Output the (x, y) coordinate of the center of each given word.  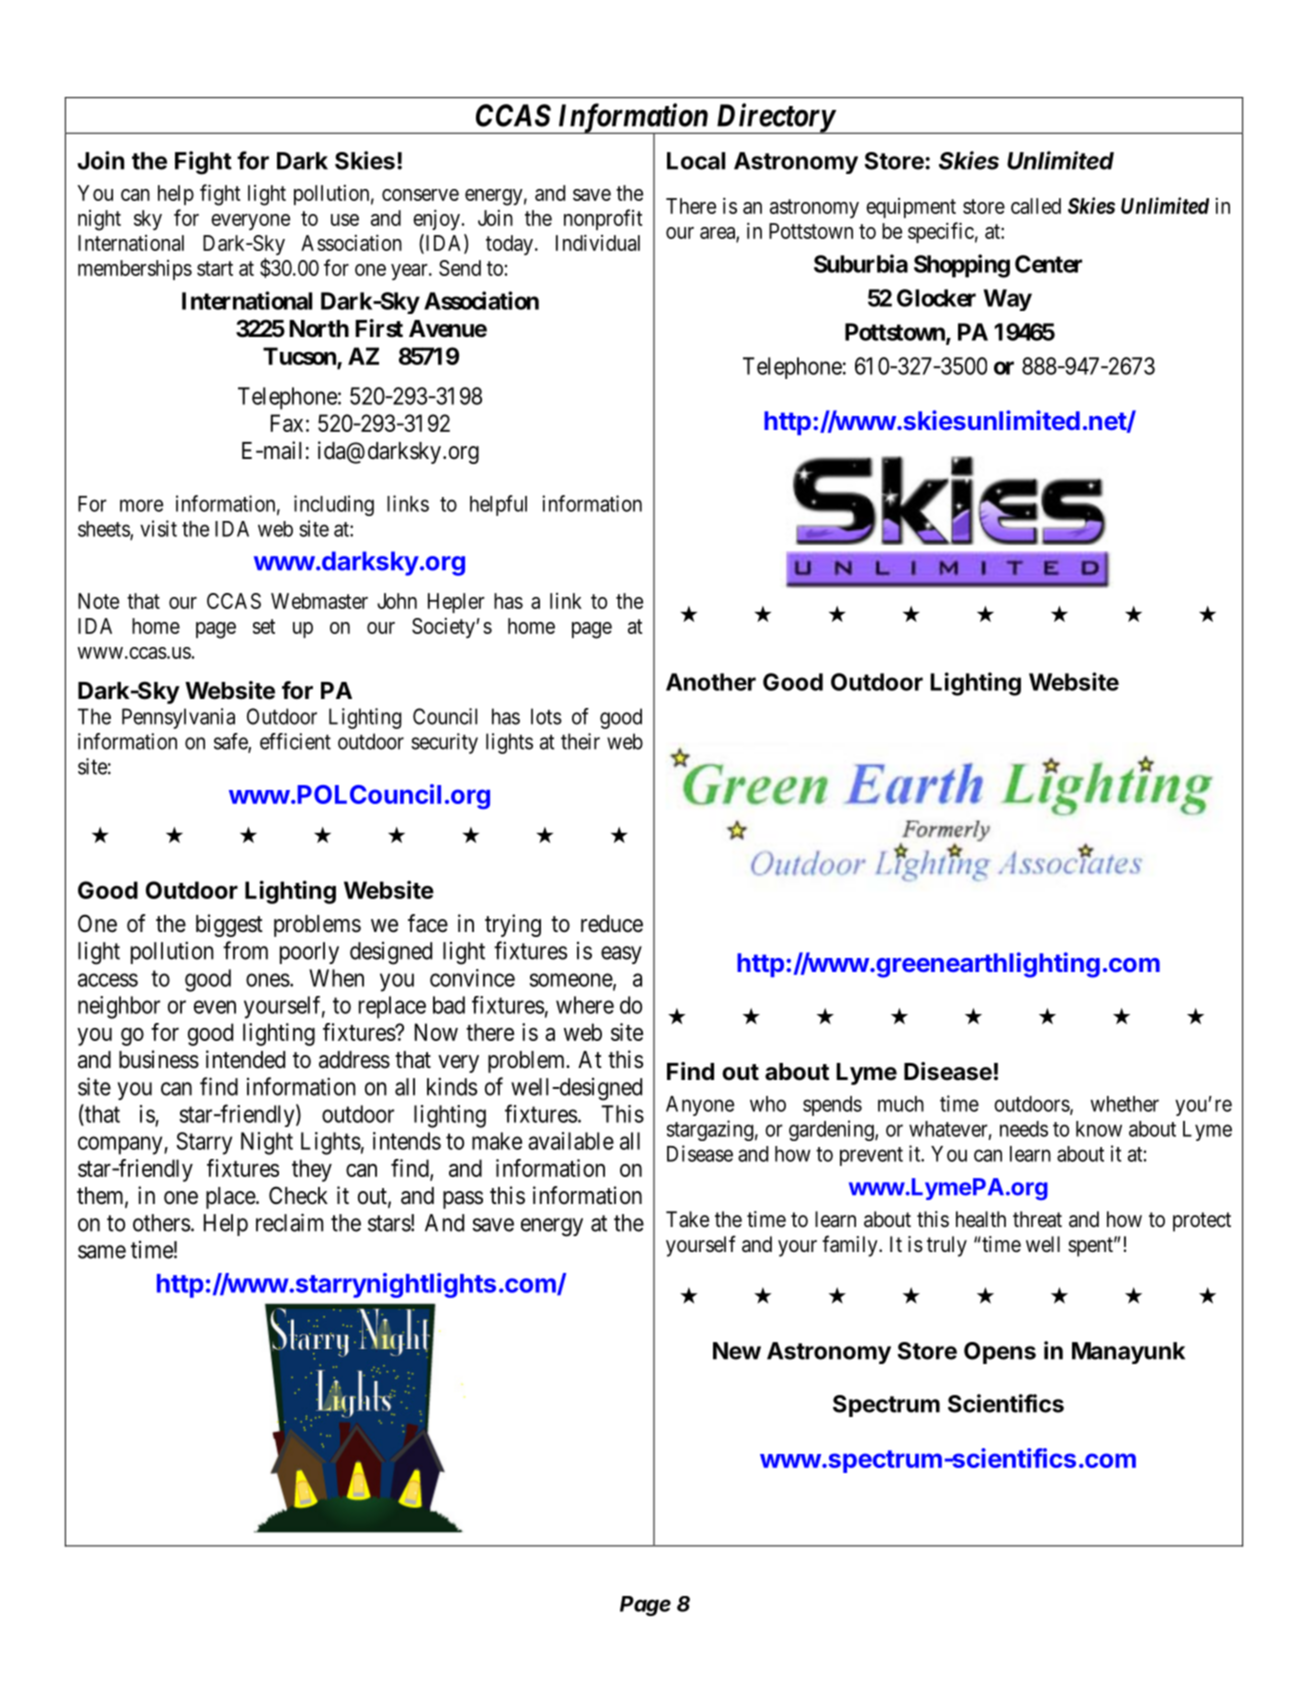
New (737, 1351)
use (345, 220)
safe (231, 742)
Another (711, 682)
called (1036, 206)
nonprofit (603, 219)
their (580, 741)
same (102, 1252)
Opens (1000, 1353)
